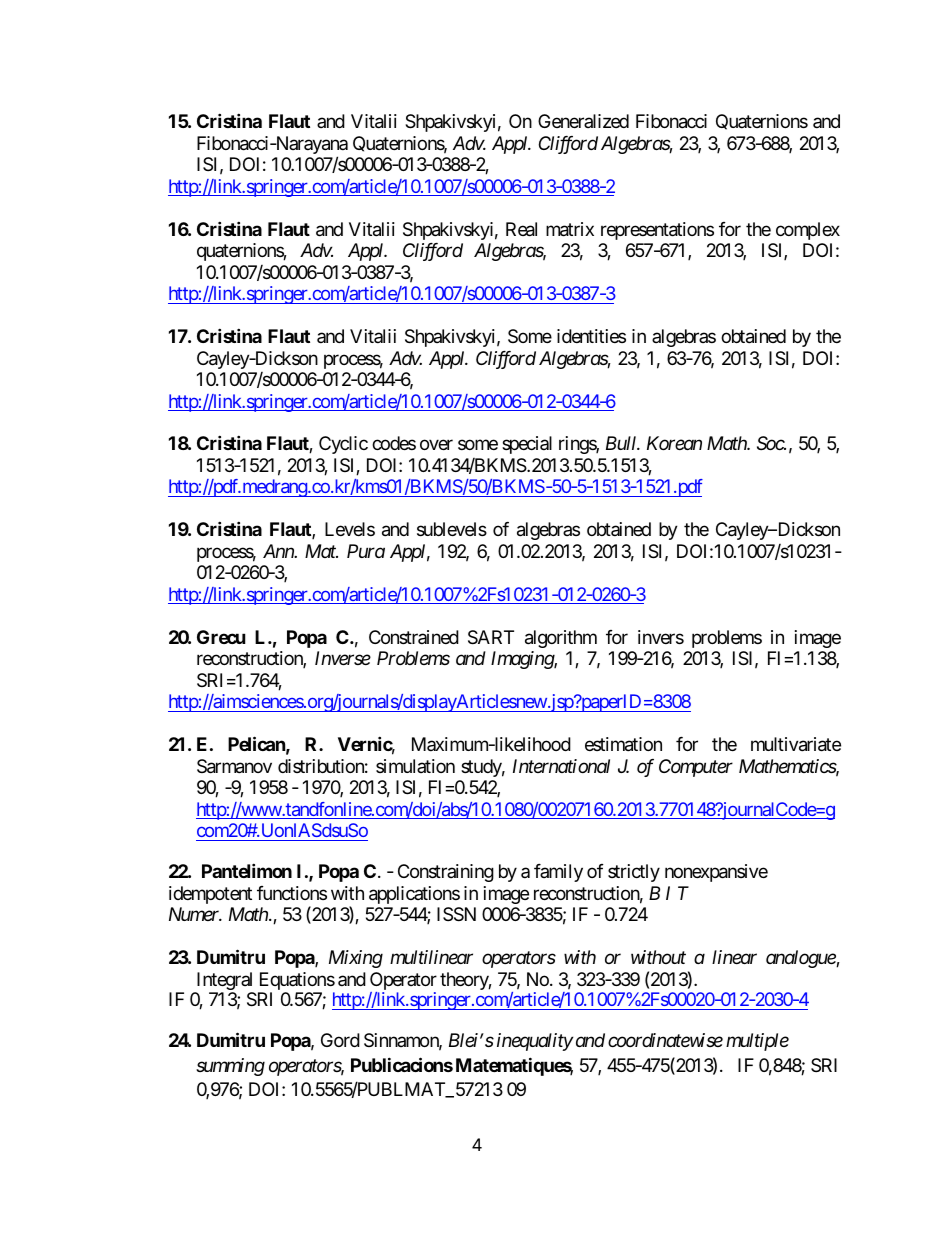 The height and width of the document is (1233, 952). What do you see at coordinates (561, 766) in the document?
I see `International` at bounding box center [561, 766].
